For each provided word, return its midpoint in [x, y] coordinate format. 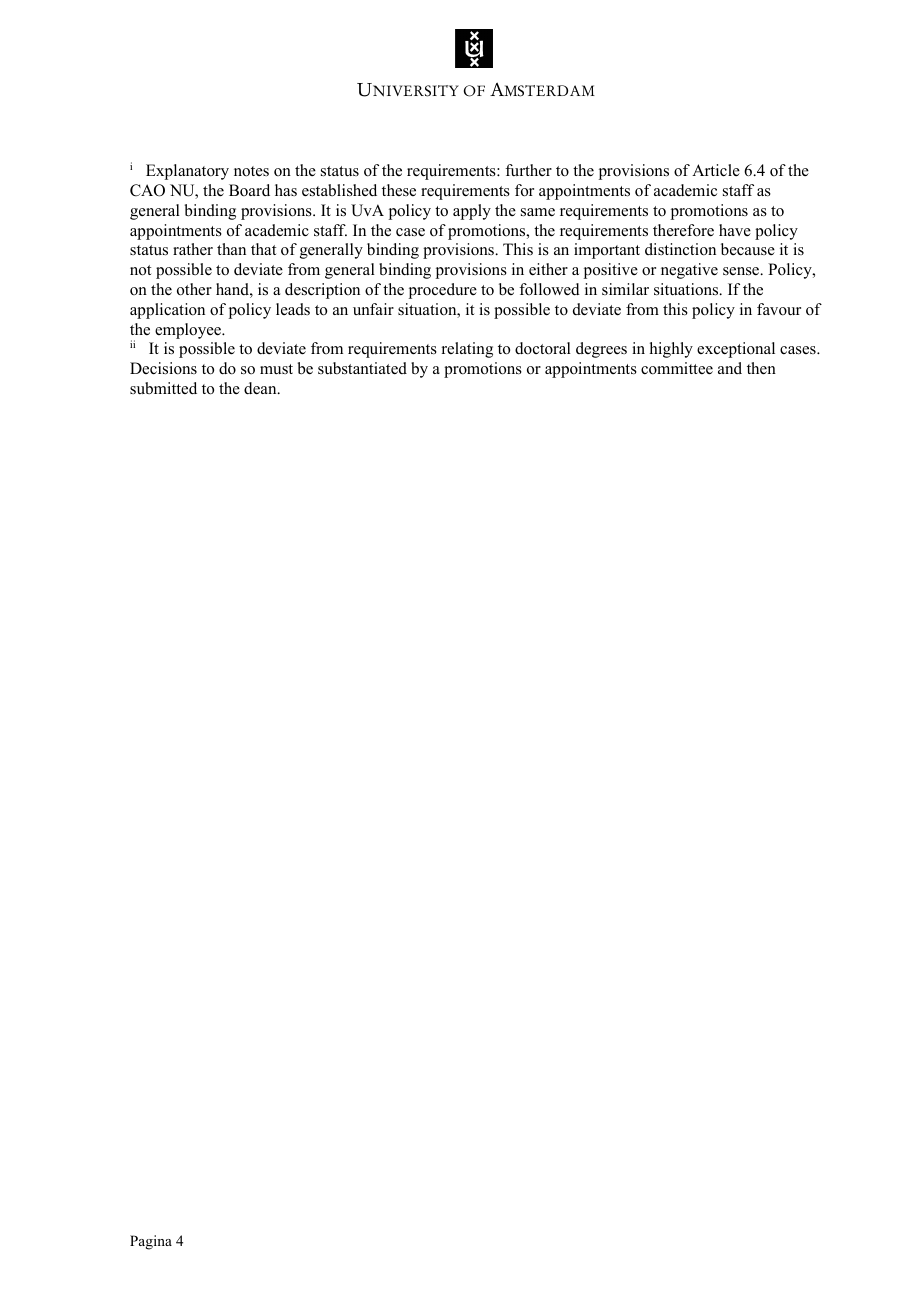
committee [677, 368]
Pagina [151, 1242]
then [761, 368]
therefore [683, 230]
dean [261, 388]
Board [249, 190]
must [276, 369]
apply [472, 212]
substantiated [362, 368]
